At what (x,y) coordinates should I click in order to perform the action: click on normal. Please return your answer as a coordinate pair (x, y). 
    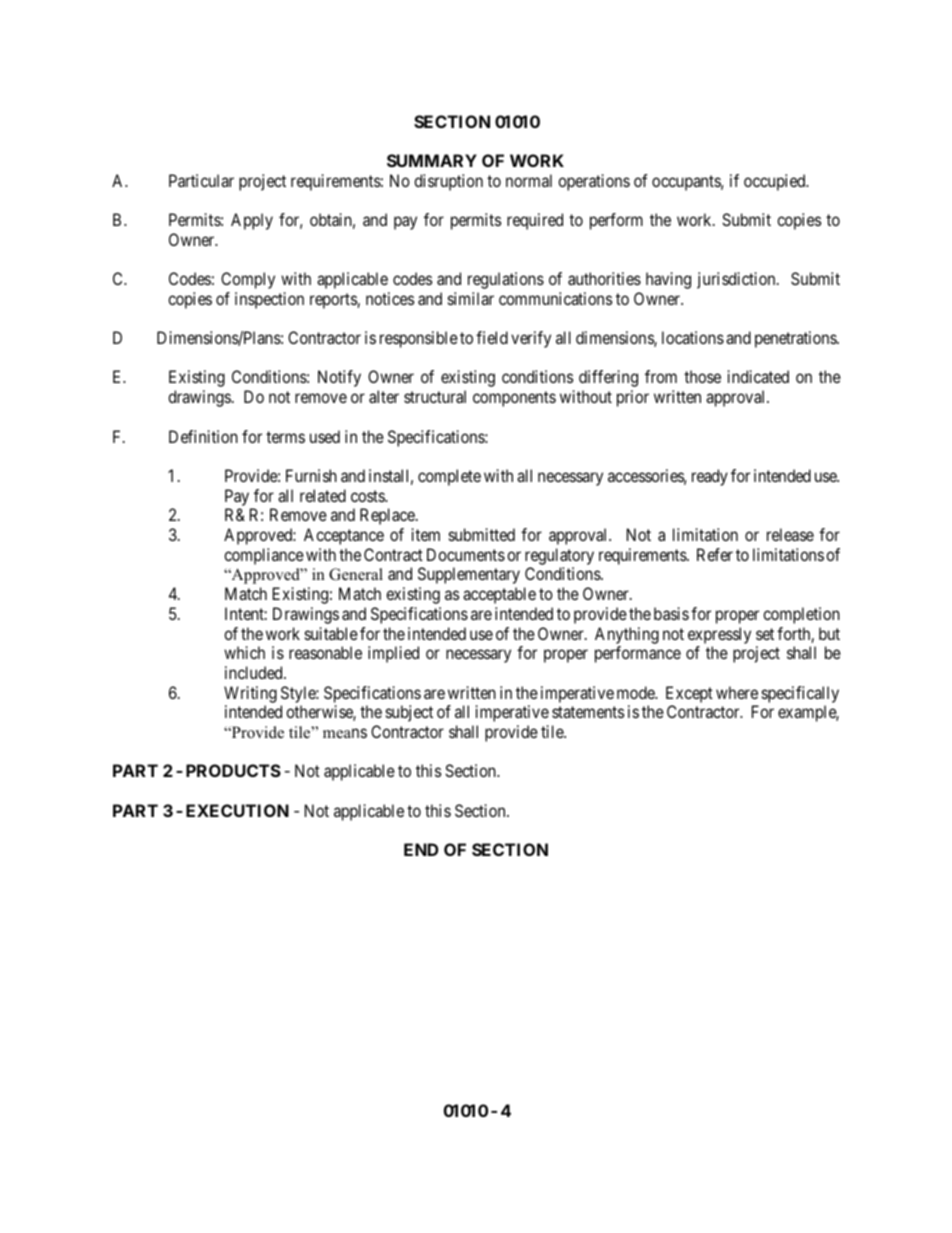
    Looking at the image, I should click on (529, 180).
